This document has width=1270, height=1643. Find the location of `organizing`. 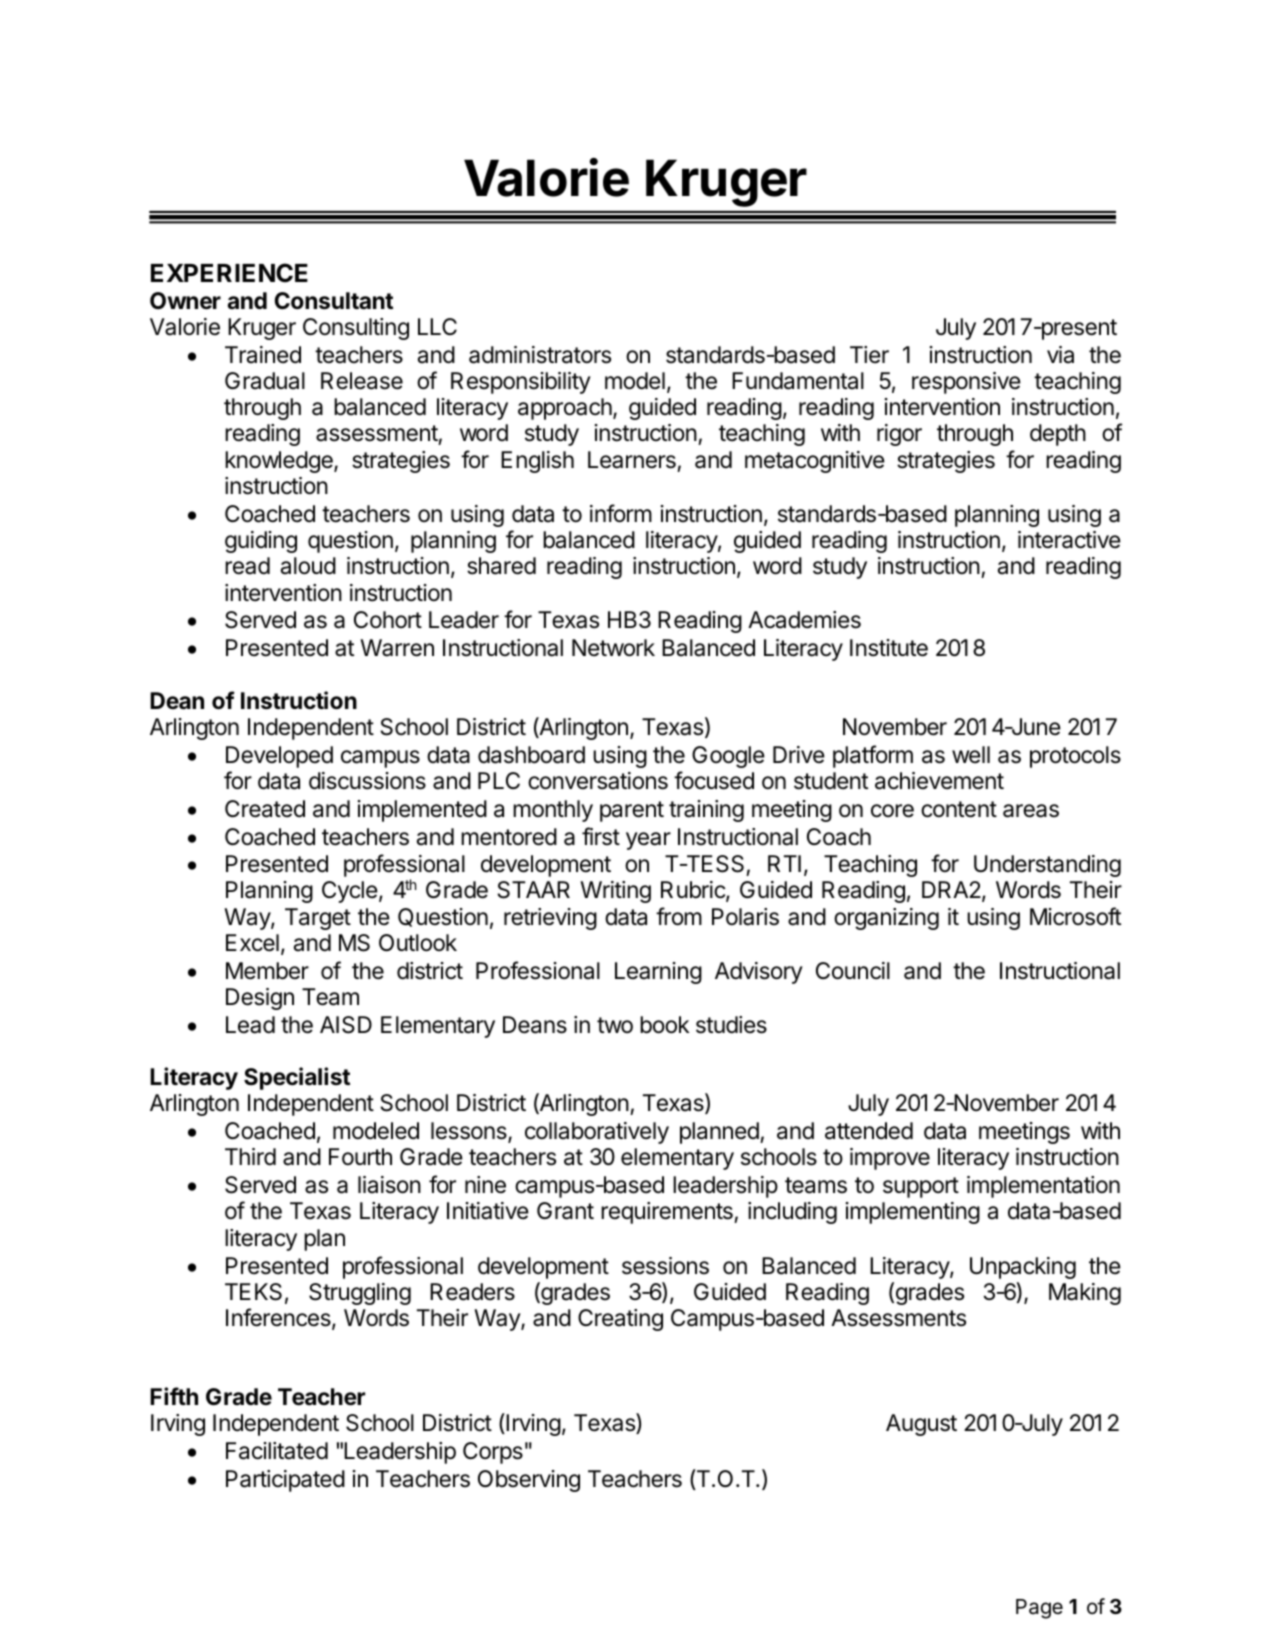

organizing is located at coordinates (886, 919).
